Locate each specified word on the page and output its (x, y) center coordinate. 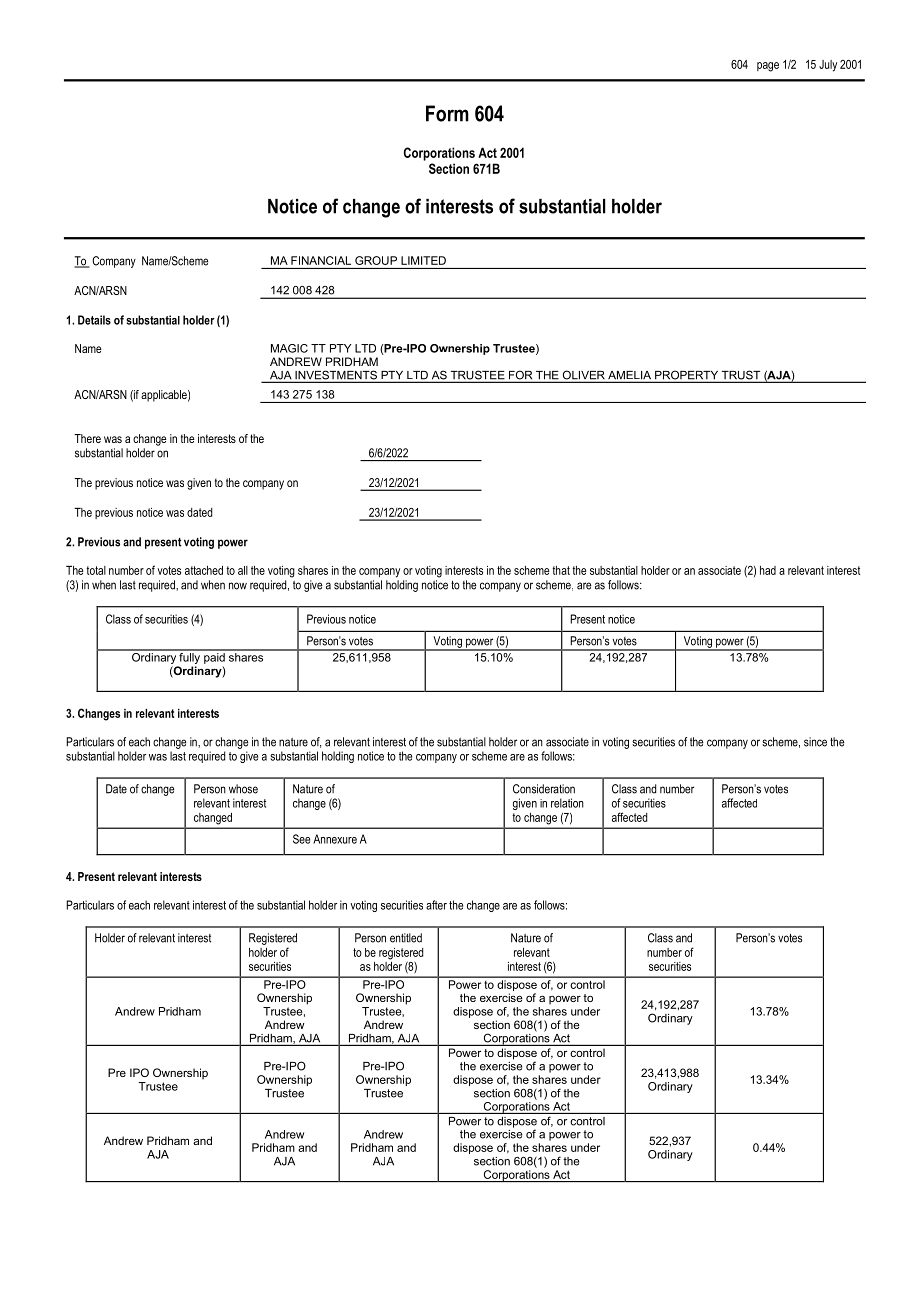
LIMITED (423, 260)
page (768, 67)
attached (204, 570)
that (561, 570)
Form (447, 113)
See (301, 839)
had (768, 570)
